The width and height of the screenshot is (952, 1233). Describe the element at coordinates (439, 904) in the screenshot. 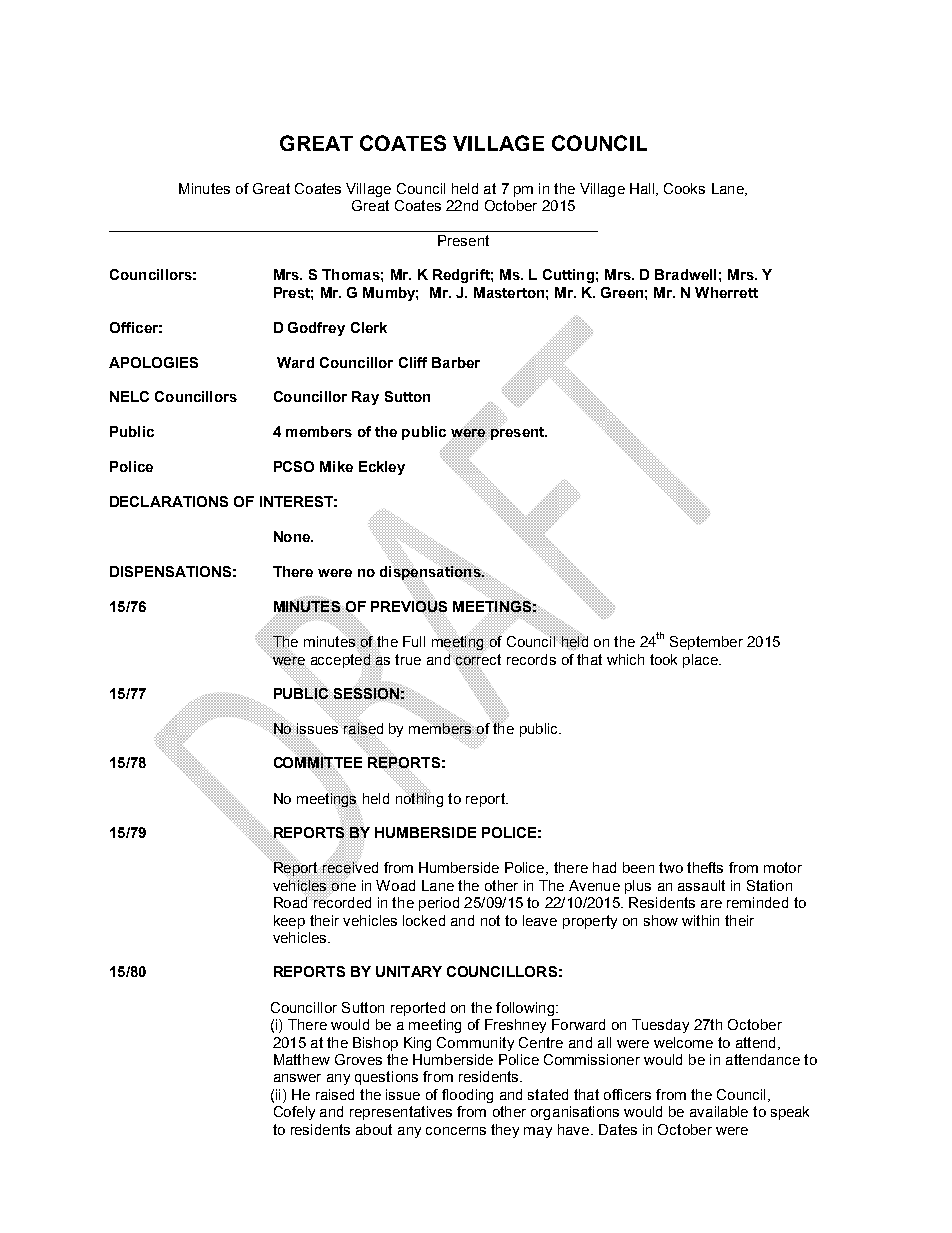

I see `period` at that location.
